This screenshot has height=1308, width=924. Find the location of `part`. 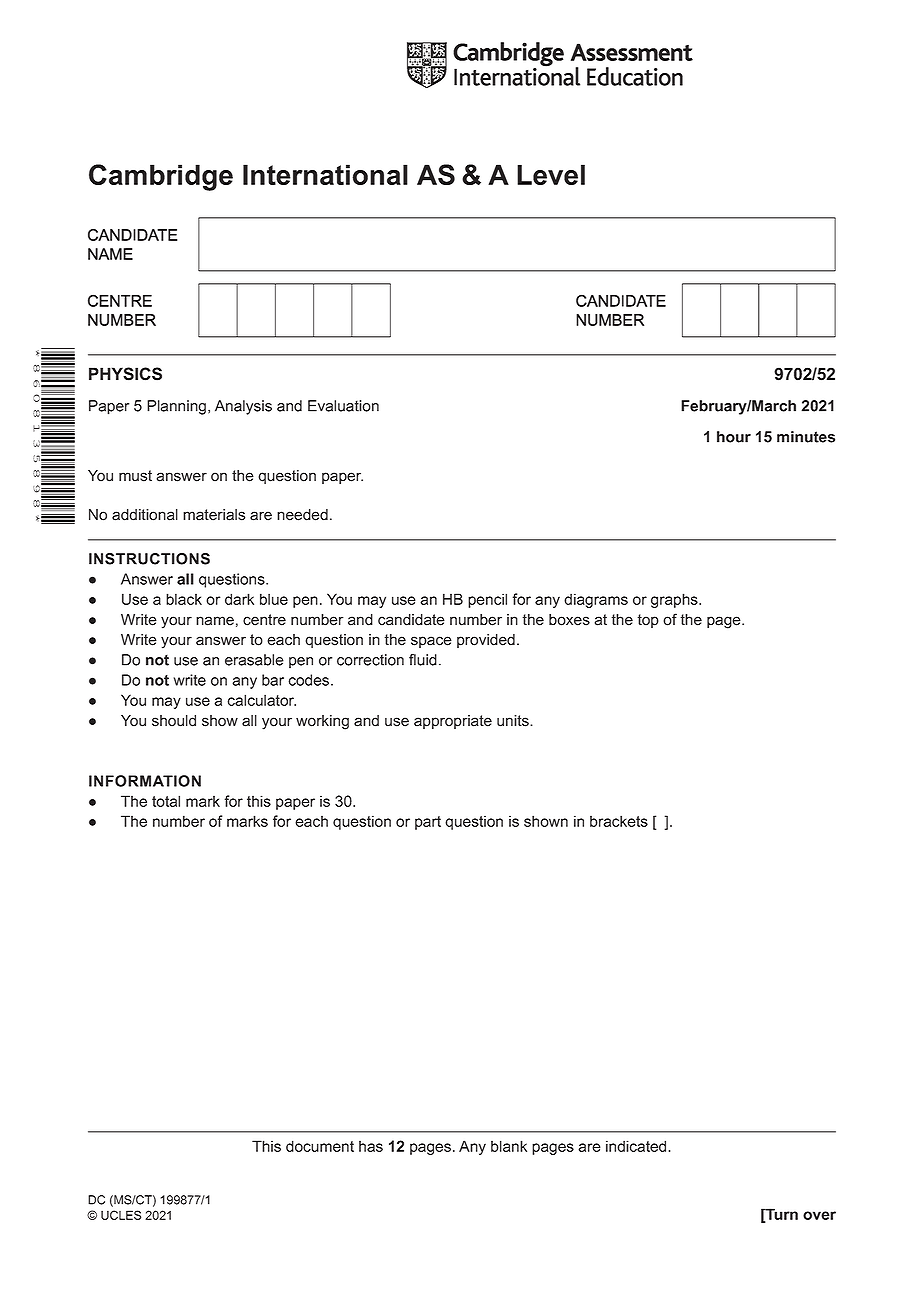

part is located at coordinates (428, 823).
